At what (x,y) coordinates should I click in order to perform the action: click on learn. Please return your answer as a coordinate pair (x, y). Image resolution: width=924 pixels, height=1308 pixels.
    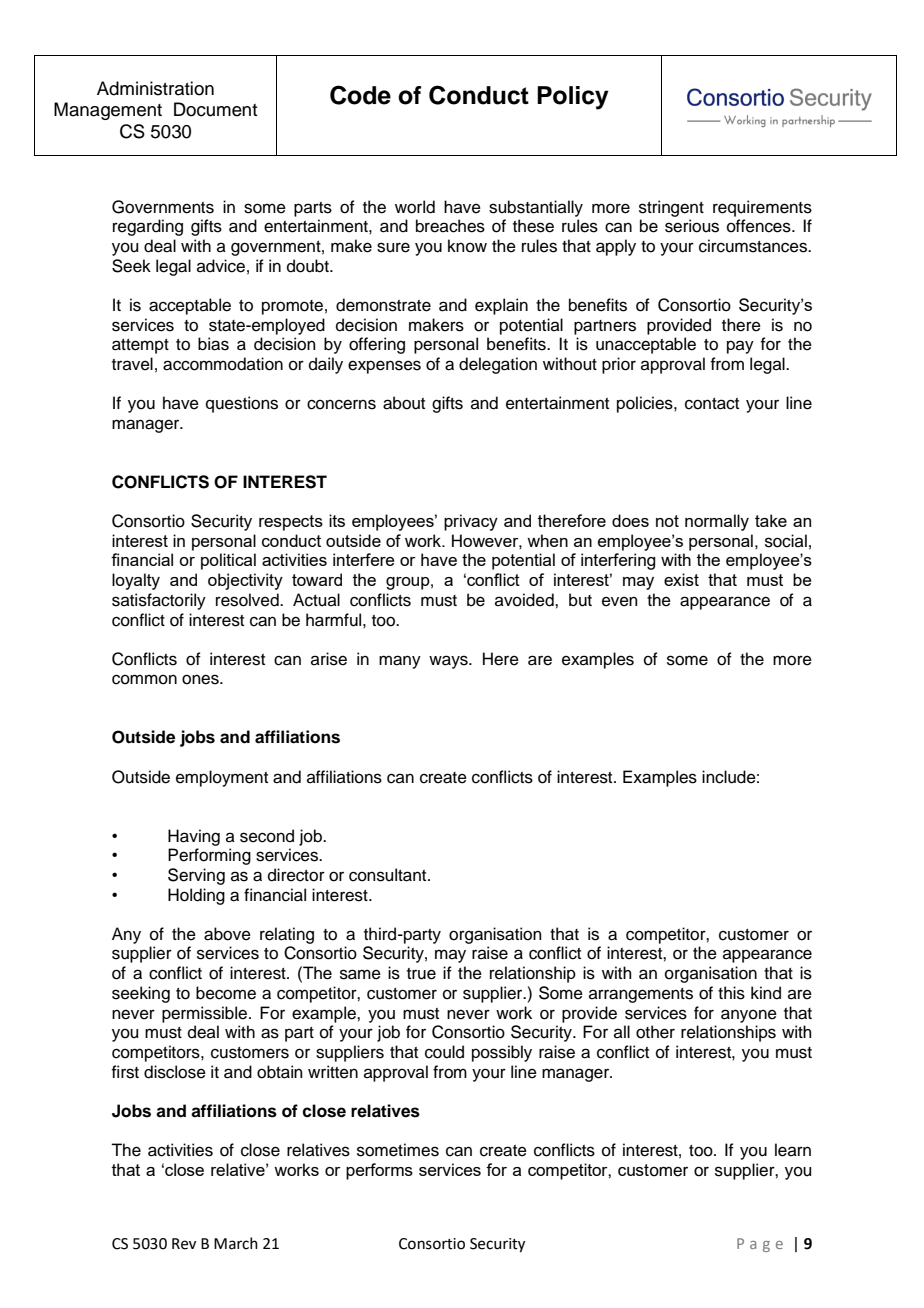
    Looking at the image, I should click on (793, 1150).
